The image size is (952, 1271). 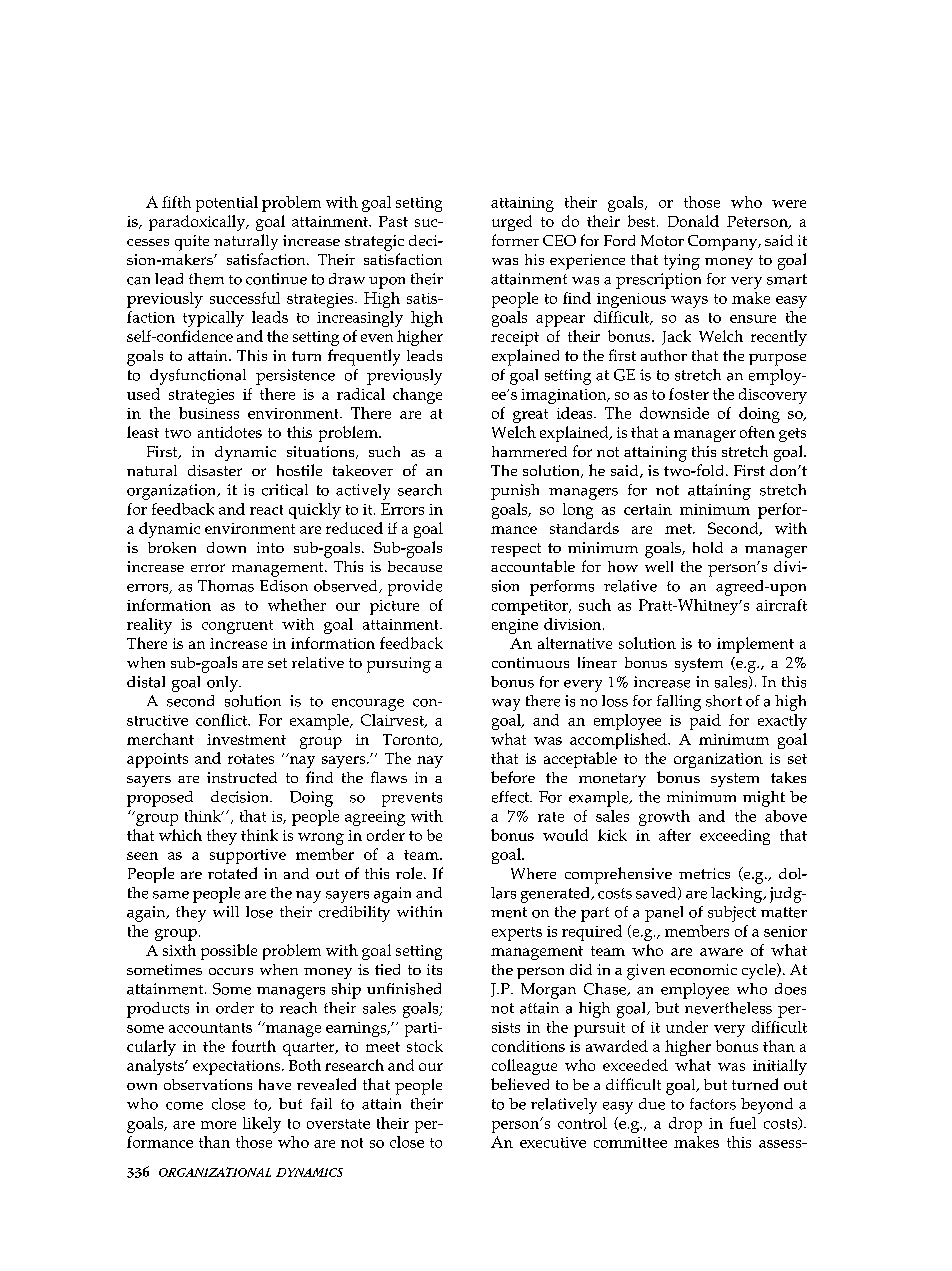 I want to click on more, so click(x=218, y=1125).
